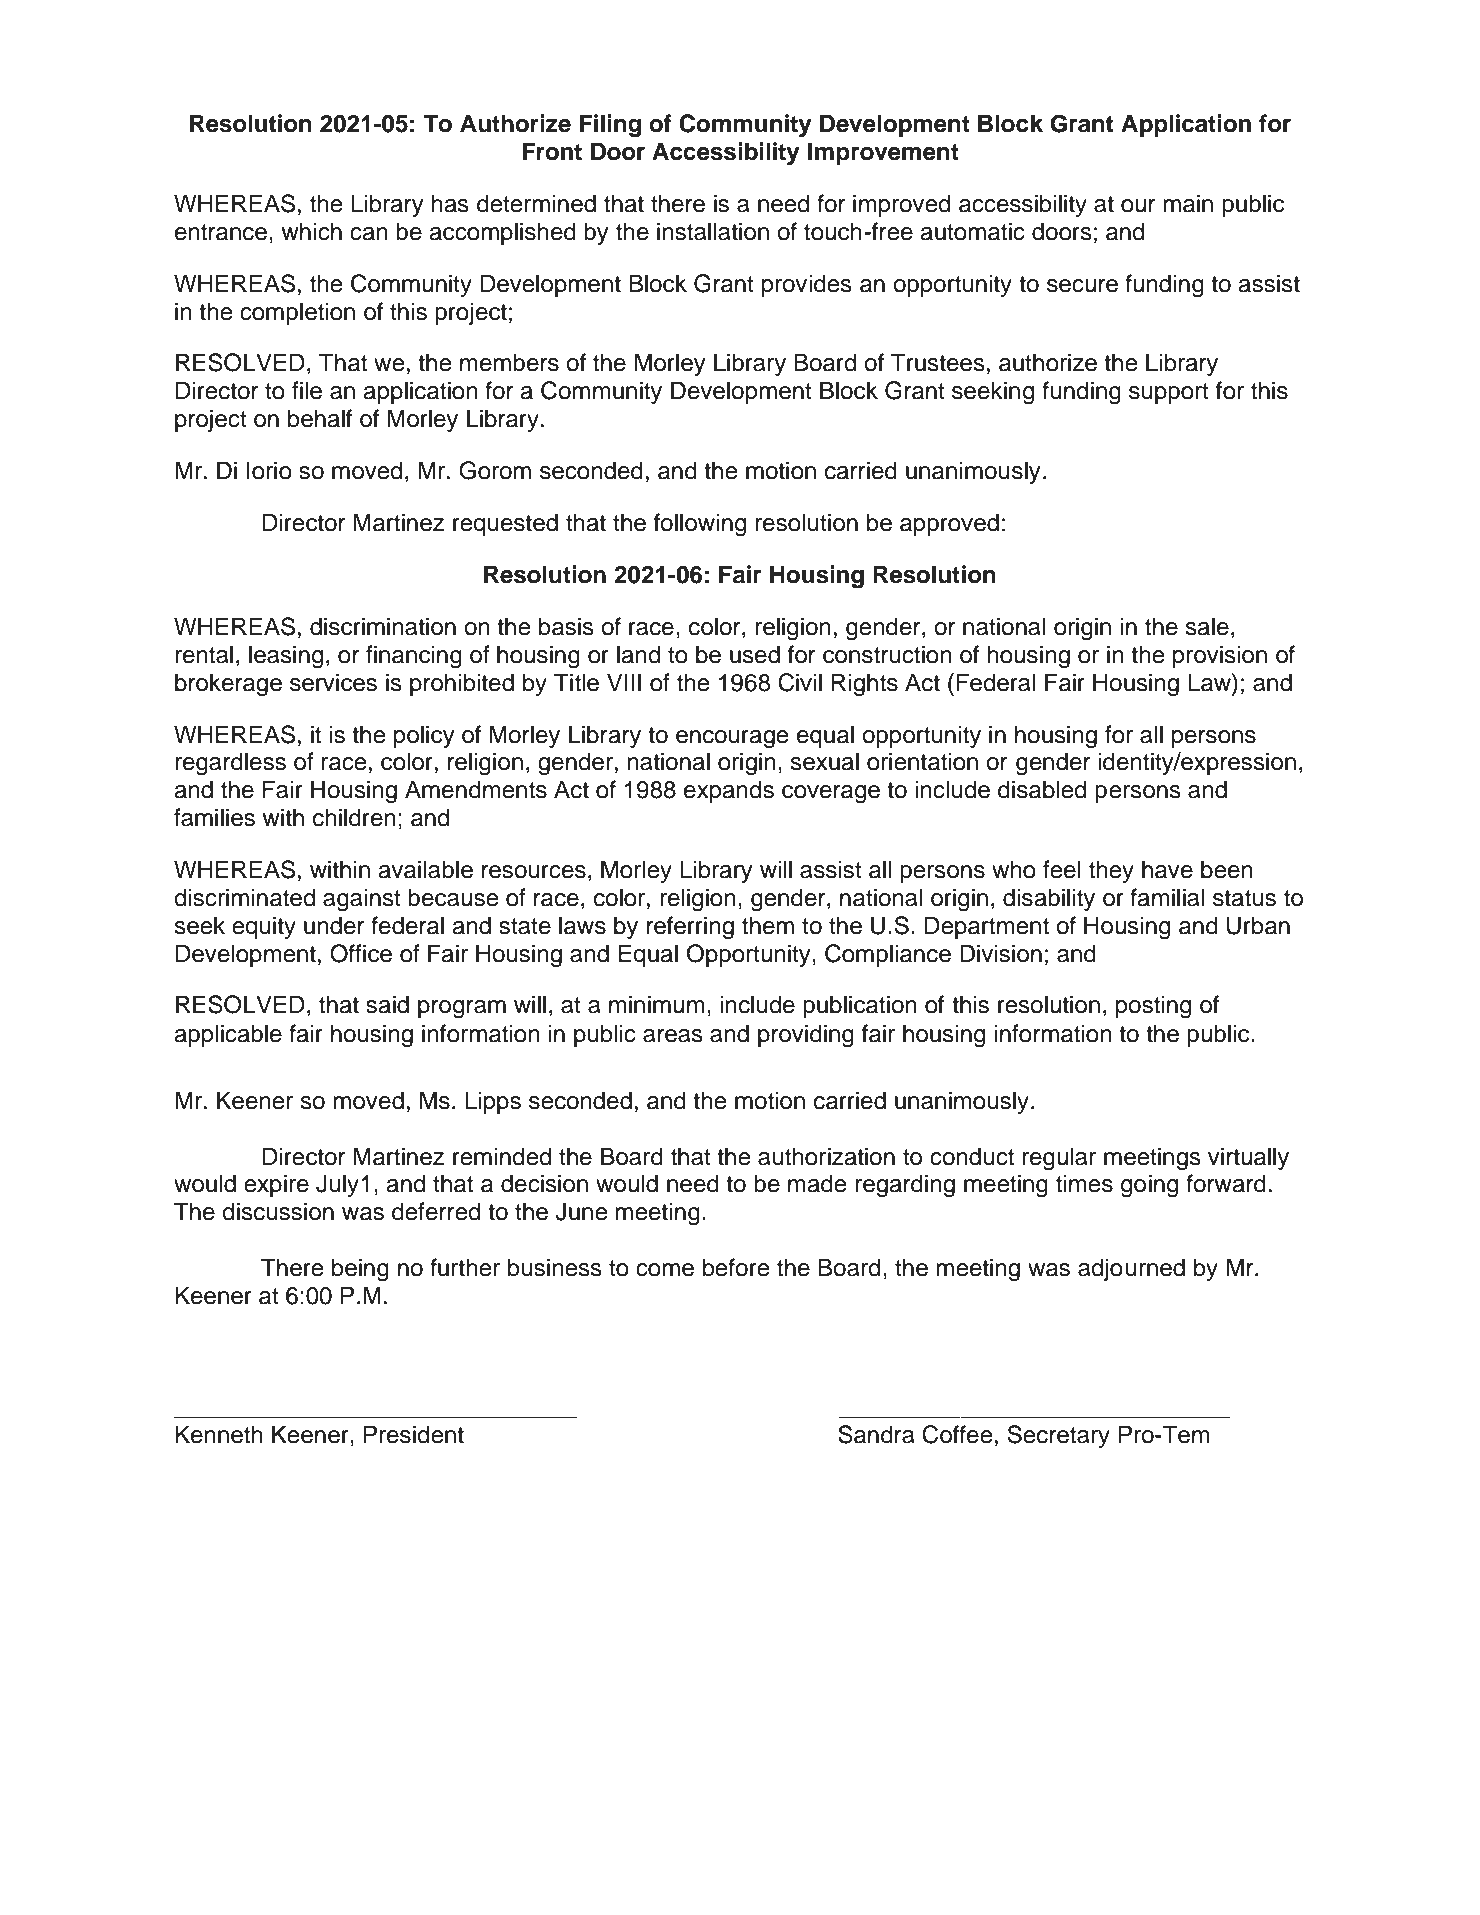 Image resolution: width=1480 pixels, height=1915 pixels. Describe the element at coordinates (414, 1434) in the screenshot. I see `President` at that location.
